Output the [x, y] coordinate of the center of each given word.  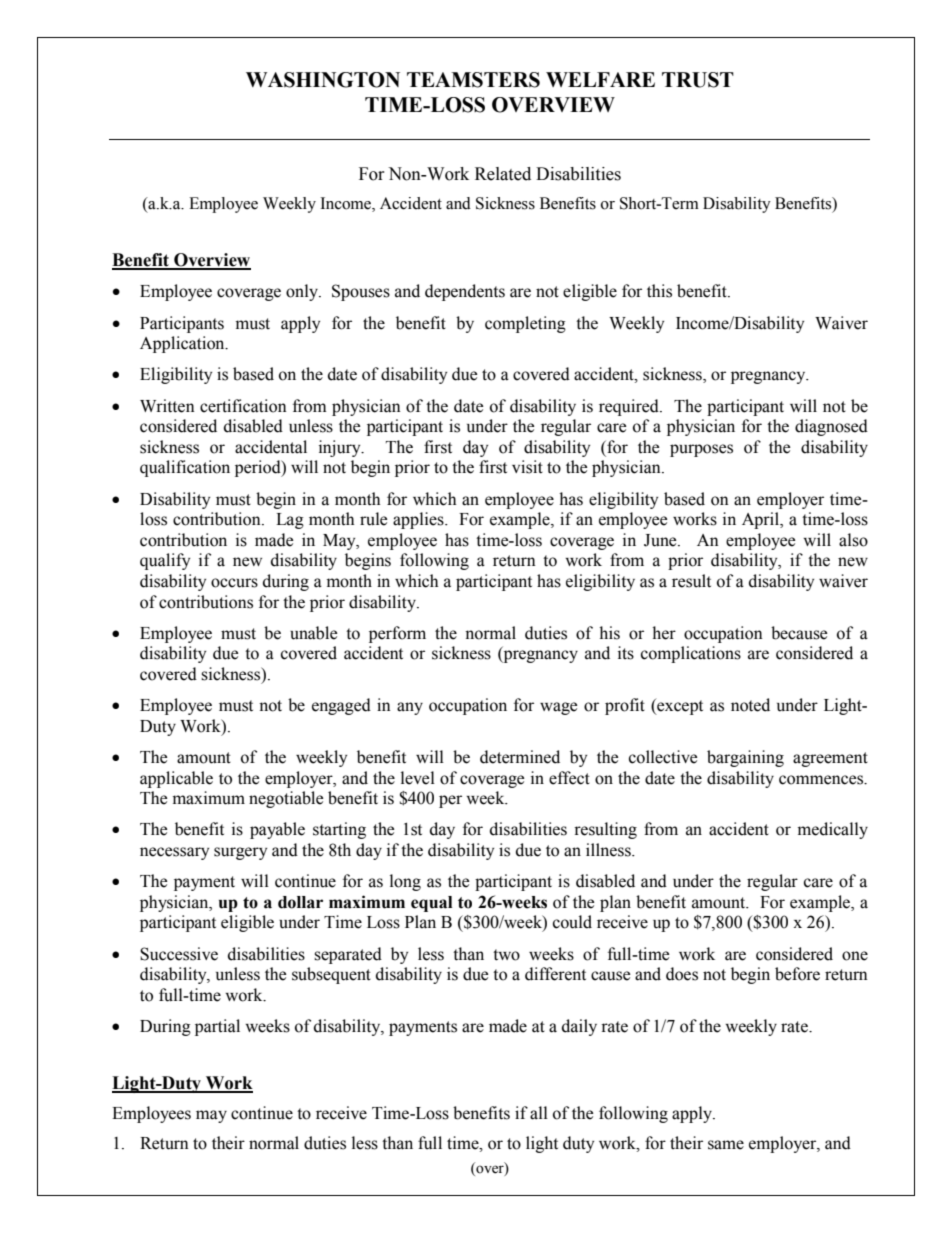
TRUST [698, 80]
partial [217, 1027]
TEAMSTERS [473, 80]
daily [579, 1027]
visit [527, 467]
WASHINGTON [323, 80]
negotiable [286, 799]
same [726, 1145]
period [259, 468]
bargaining [745, 758]
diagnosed [831, 427]
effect [569, 778]
